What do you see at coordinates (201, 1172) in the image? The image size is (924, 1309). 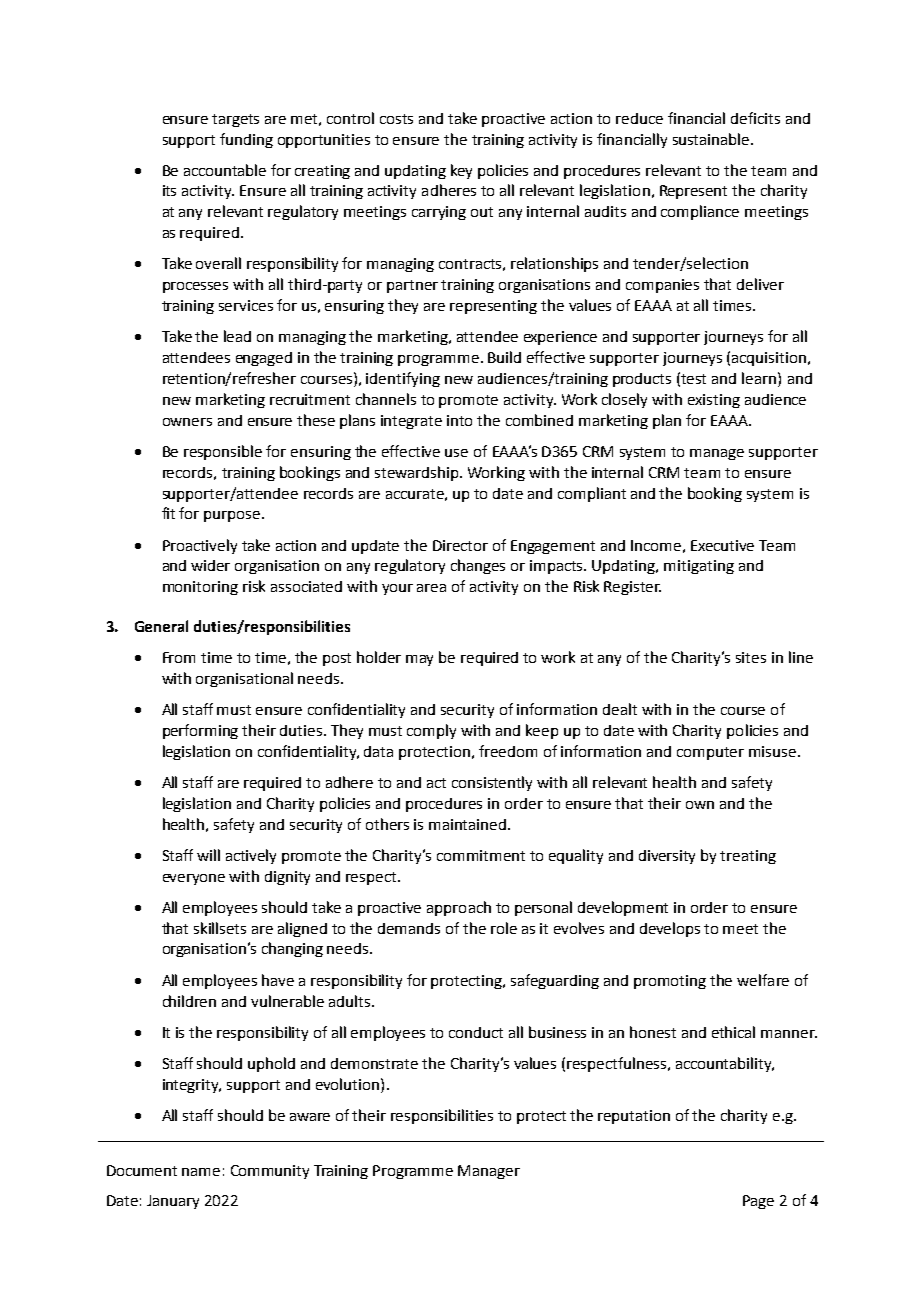 I see `name` at bounding box center [201, 1172].
